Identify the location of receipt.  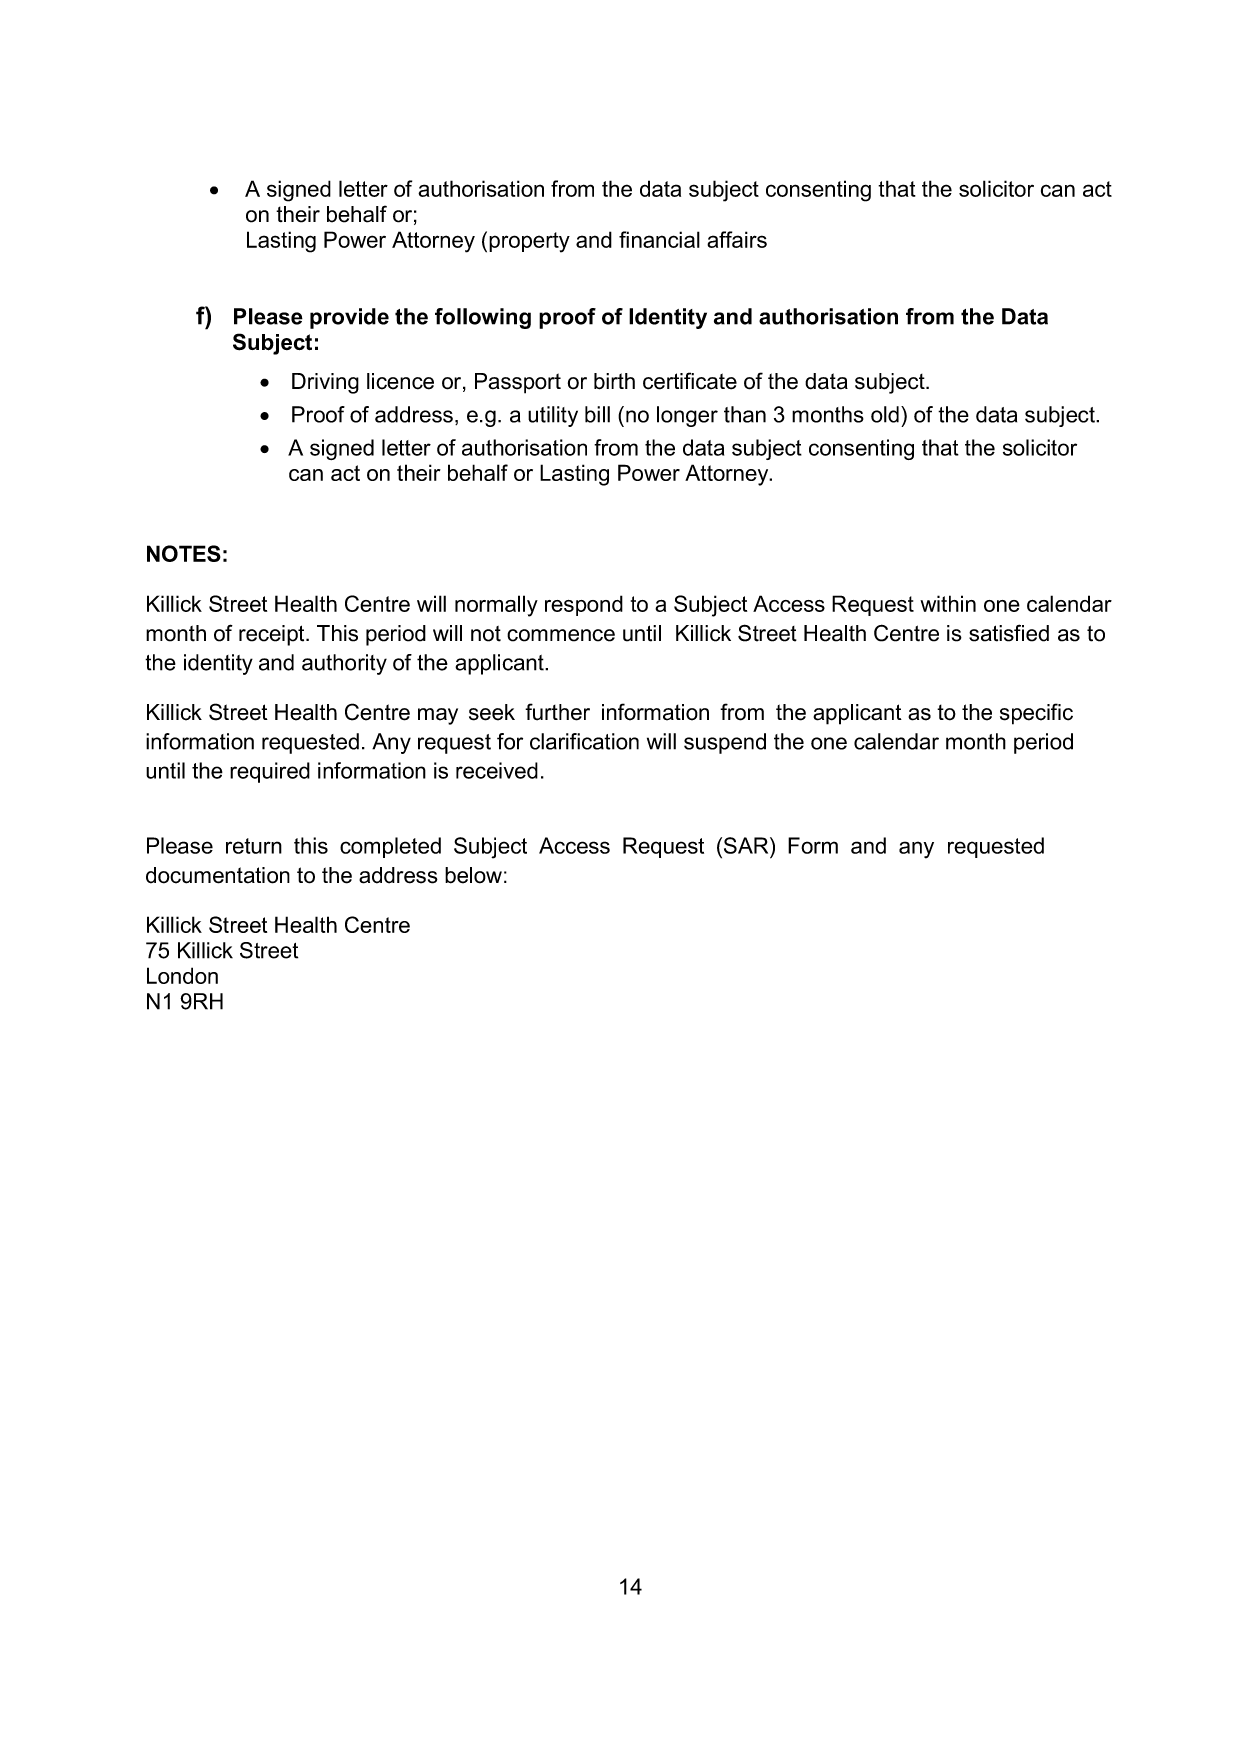
(273, 635).
